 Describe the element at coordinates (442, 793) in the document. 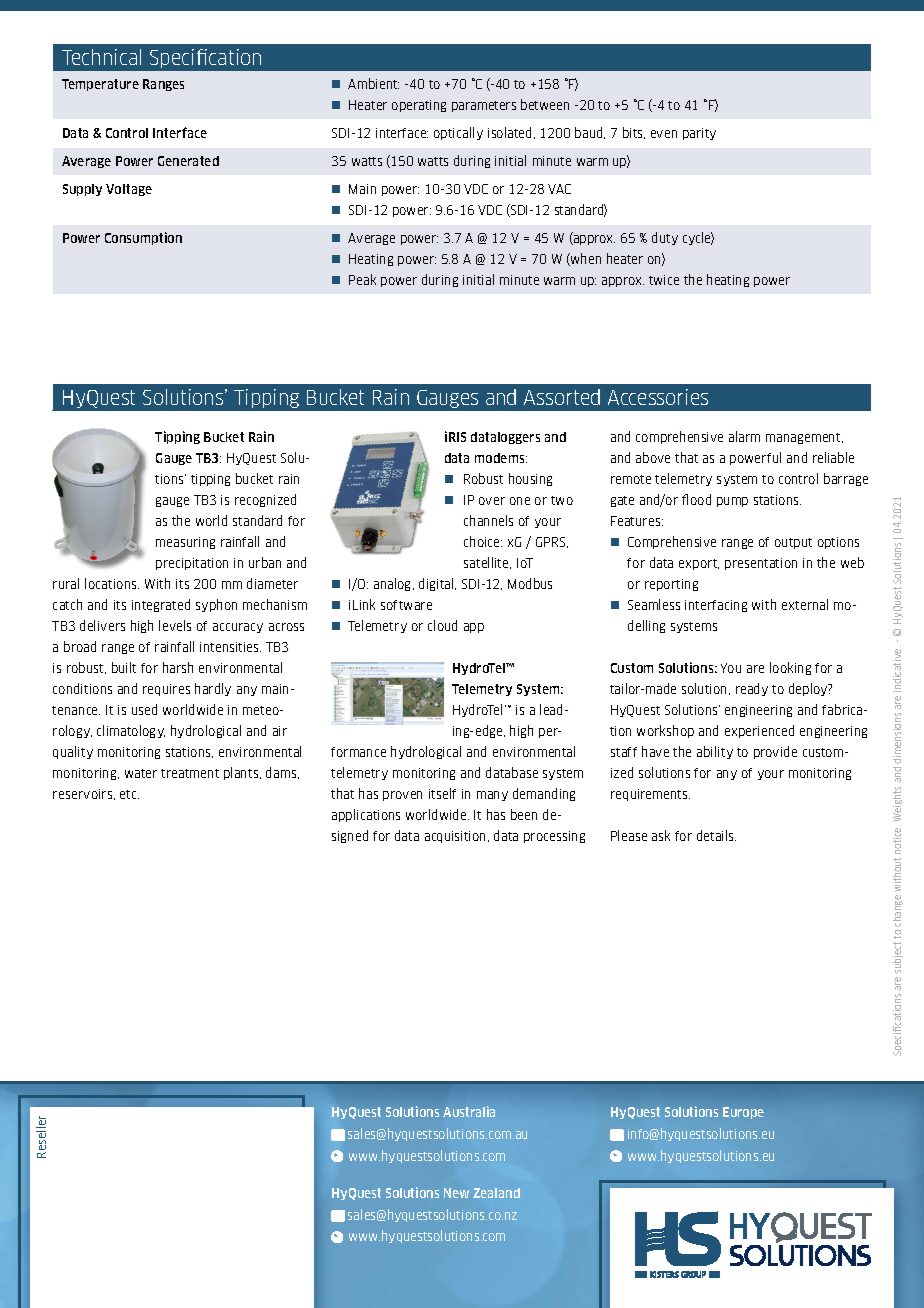

I see `itself` at that location.
